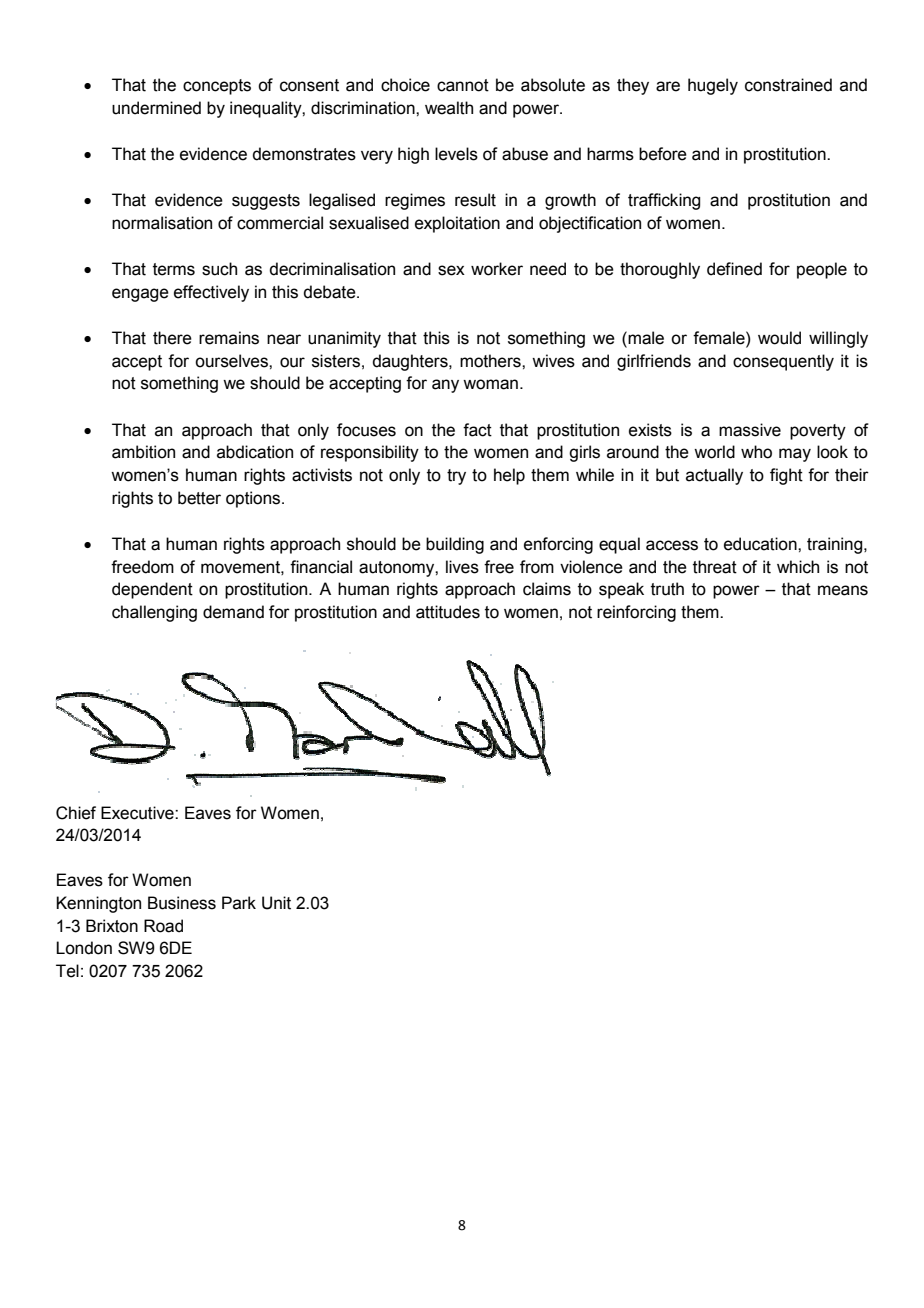 The height and width of the screenshot is (1308, 924). Describe the element at coordinates (276, 903) in the screenshot. I see `Unit` at that location.
